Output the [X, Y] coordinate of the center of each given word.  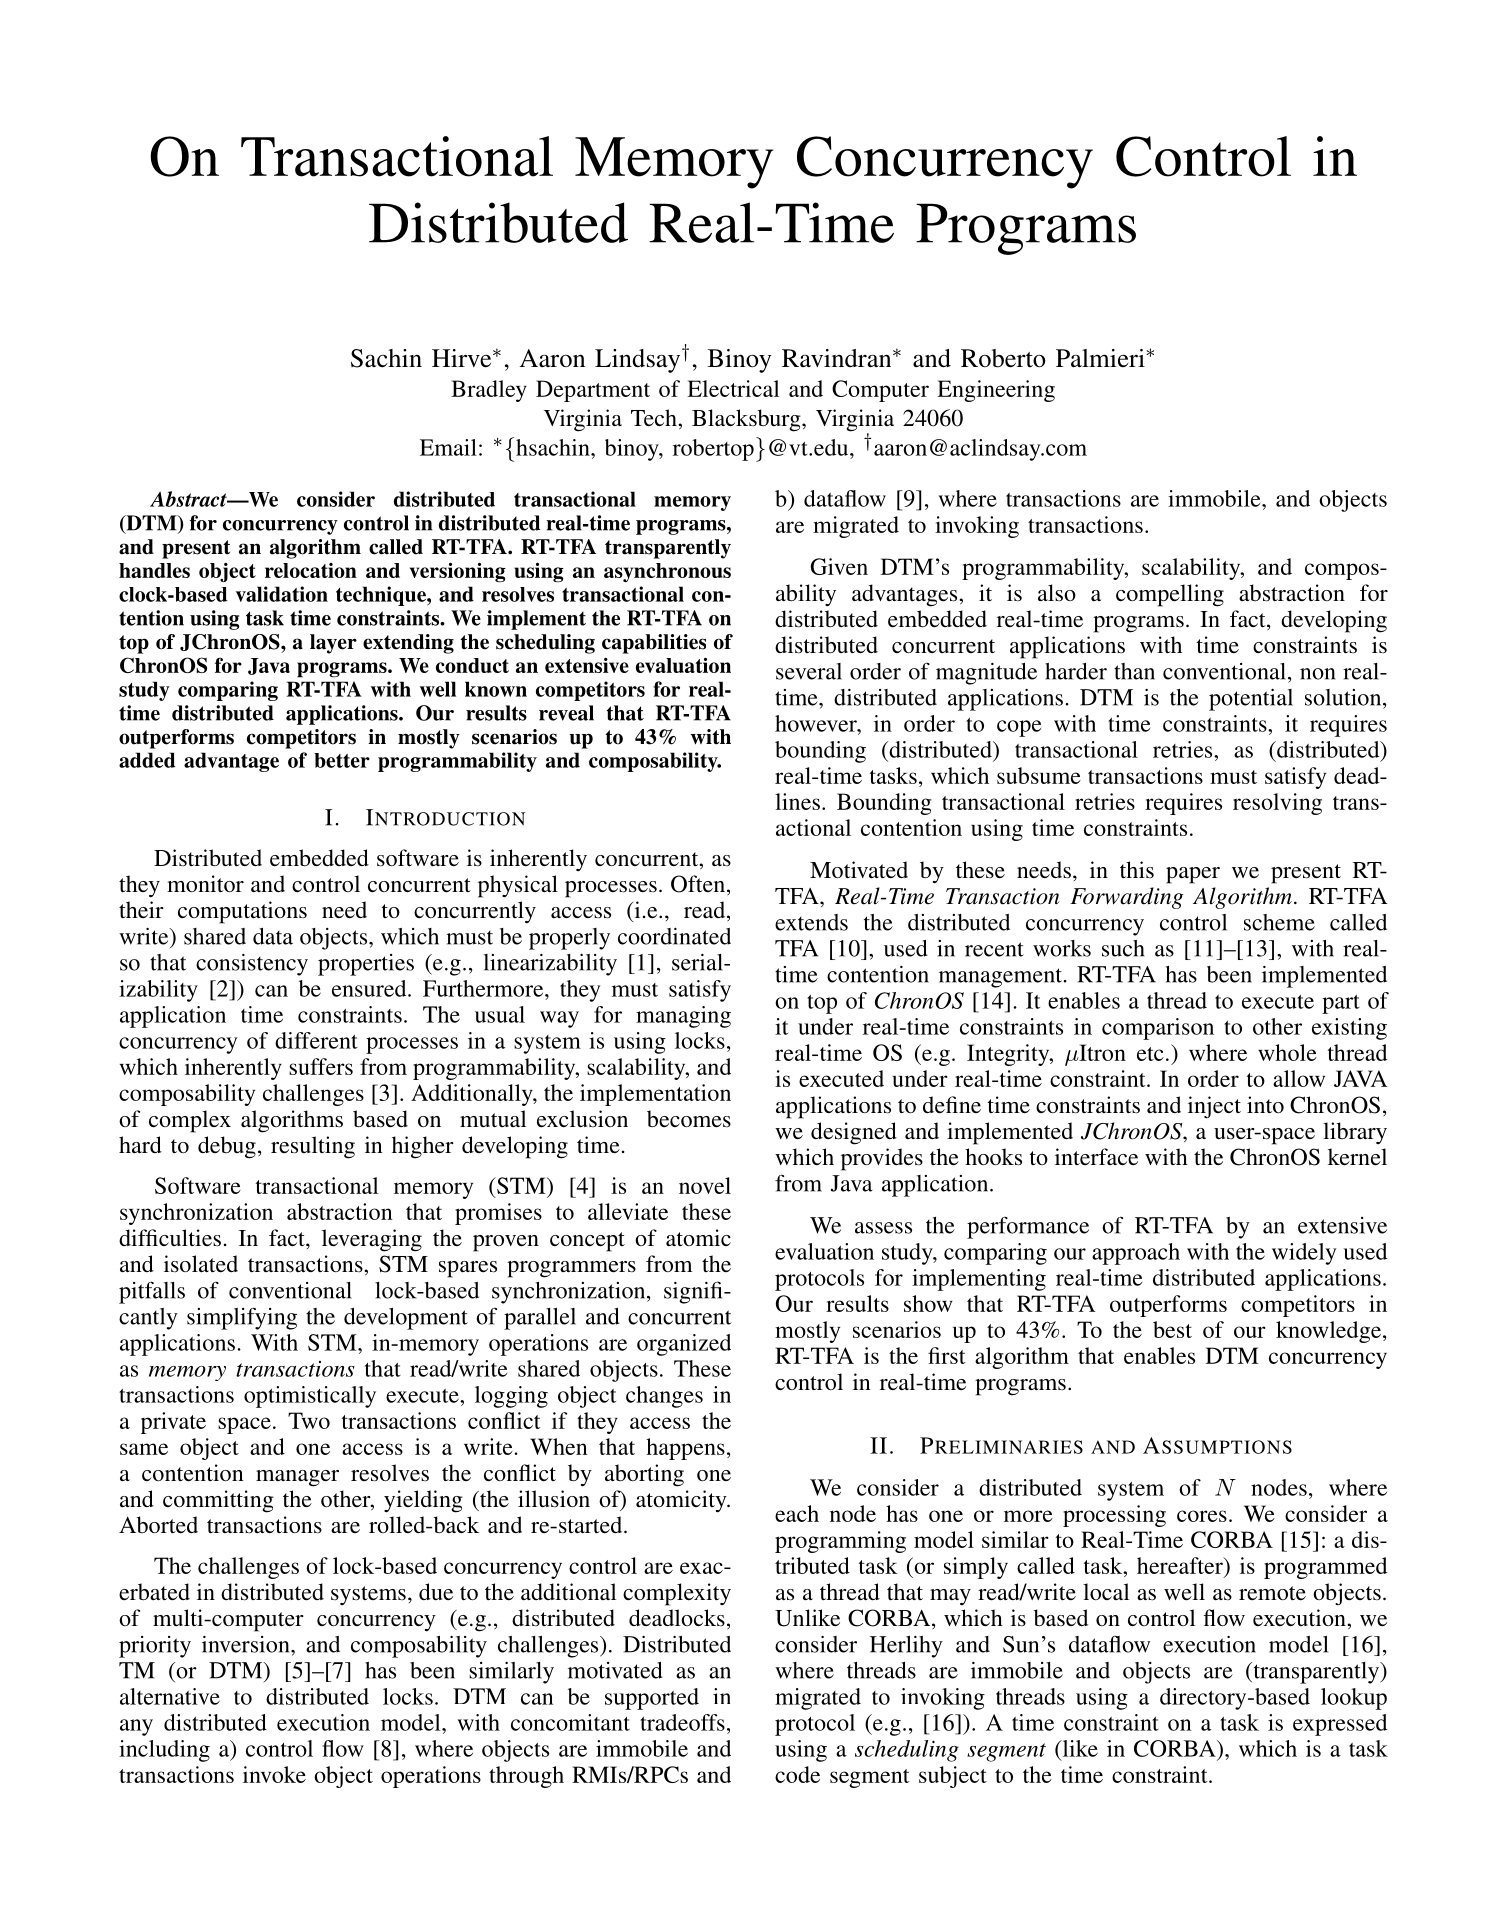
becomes [689, 1119]
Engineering [996, 391]
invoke [274, 1774]
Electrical [733, 388]
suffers [321, 1066]
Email [448, 447]
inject [1214, 1107]
